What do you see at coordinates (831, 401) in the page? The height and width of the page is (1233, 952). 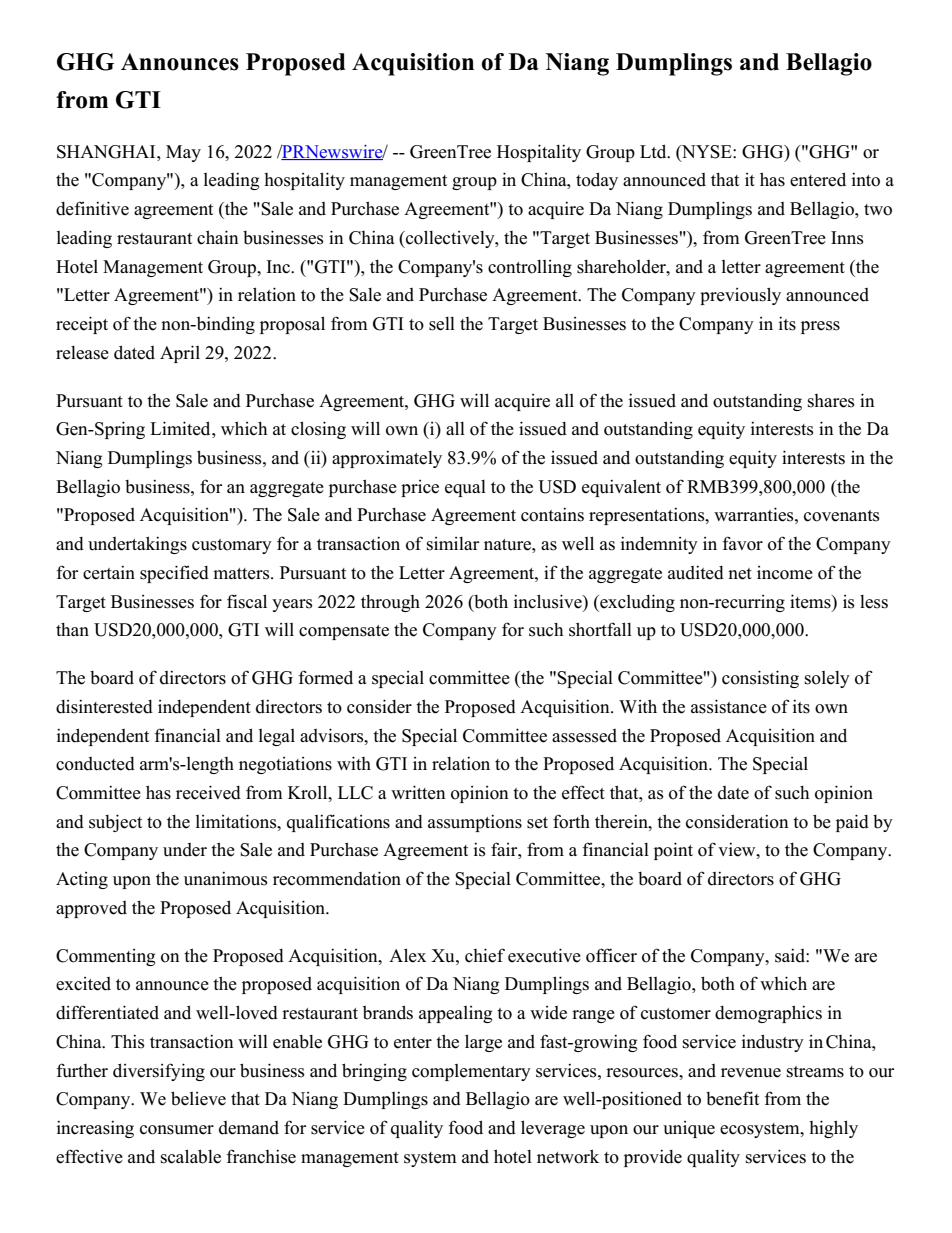 I see `shares` at bounding box center [831, 401].
